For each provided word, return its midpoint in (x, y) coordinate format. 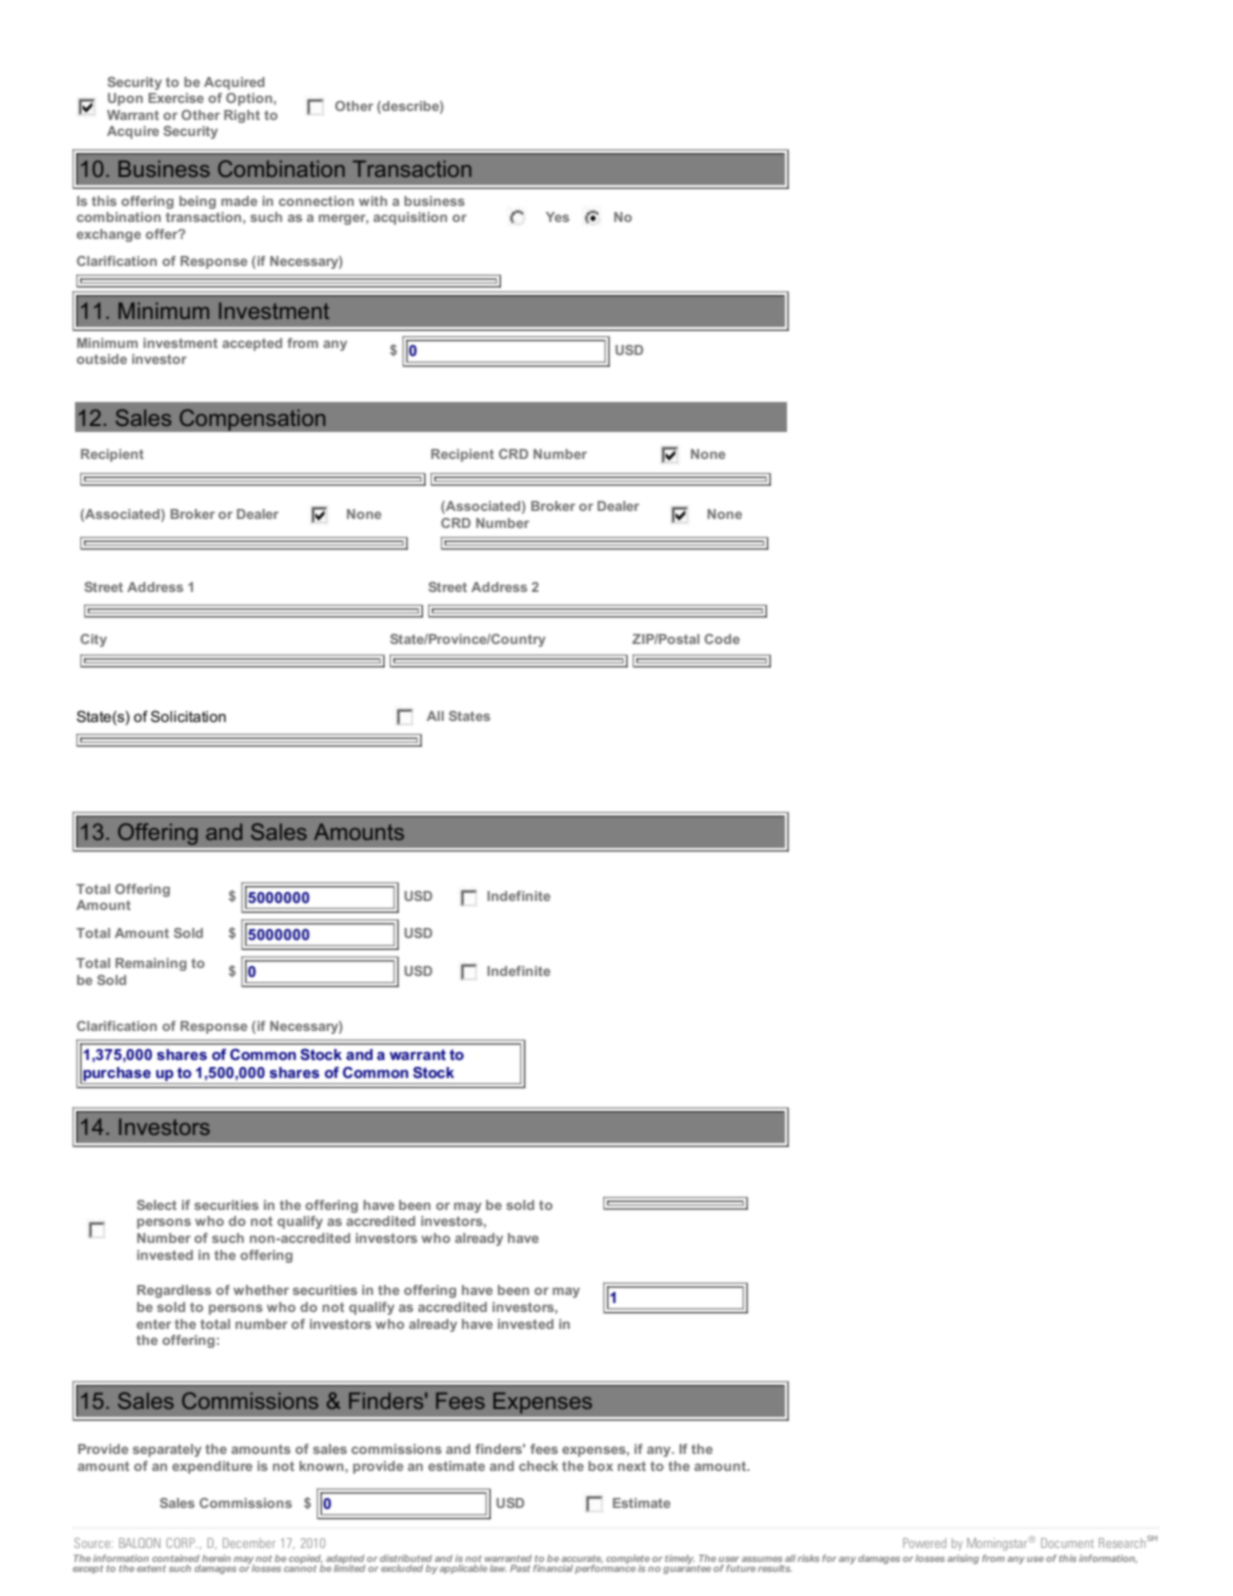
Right (242, 116)
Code (722, 639)
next (632, 1466)
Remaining (151, 964)
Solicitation (188, 716)
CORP (181, 1543)
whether (261, 1290)
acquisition (410, 218)
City (93, 640)
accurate (582, 1560)
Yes (557, 217)
